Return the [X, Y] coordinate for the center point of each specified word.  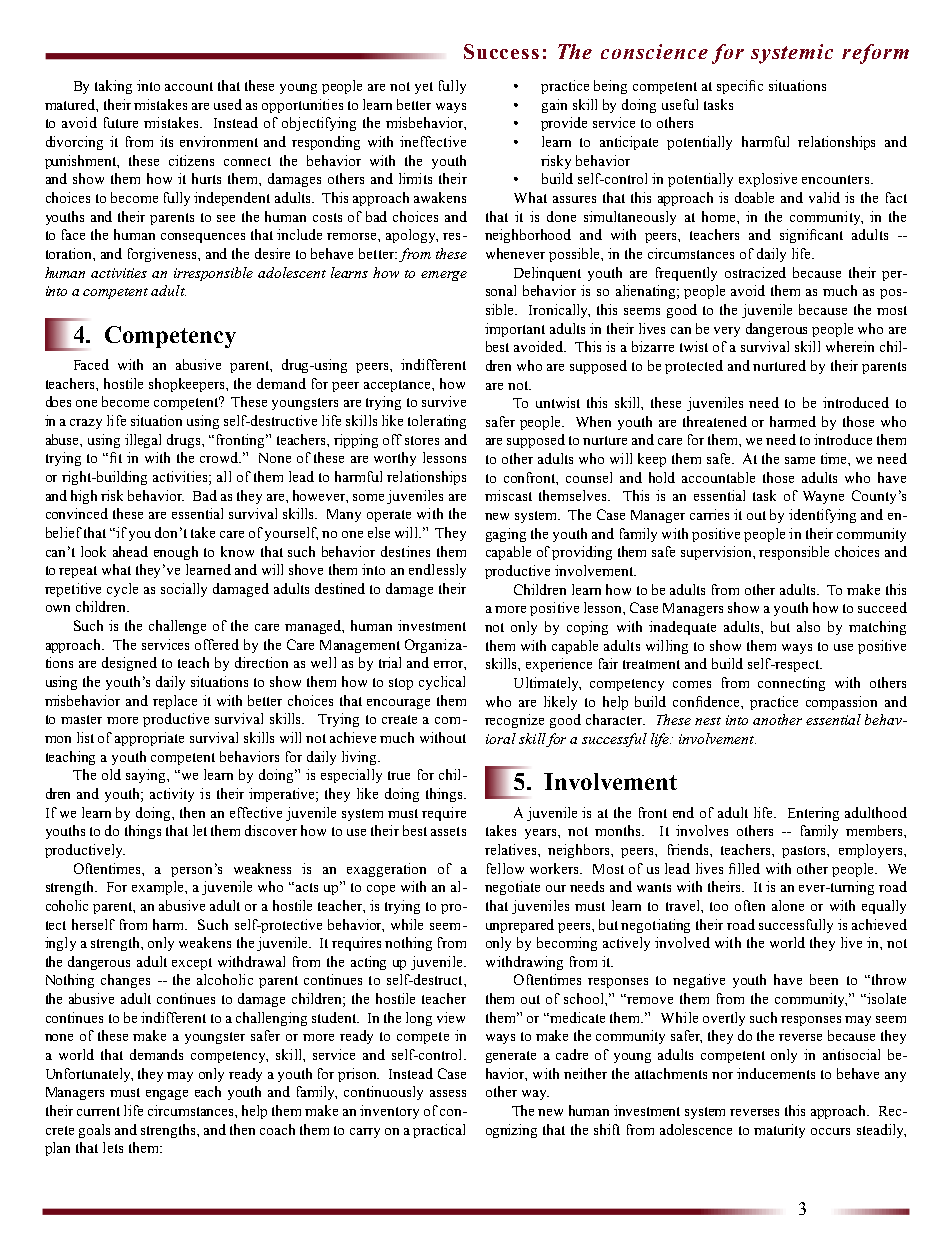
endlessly [437, 571]
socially [184, 590]
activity [172, 795]
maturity [779, 1131]
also [808, 626]
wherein [850, 346]
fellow [505, 868]
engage [167, 1095]
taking [113, 87]
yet [424, 88]
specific [740, 87]
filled [744, 868]
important [515, 330]
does [58, 401]
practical [439, 1131]
